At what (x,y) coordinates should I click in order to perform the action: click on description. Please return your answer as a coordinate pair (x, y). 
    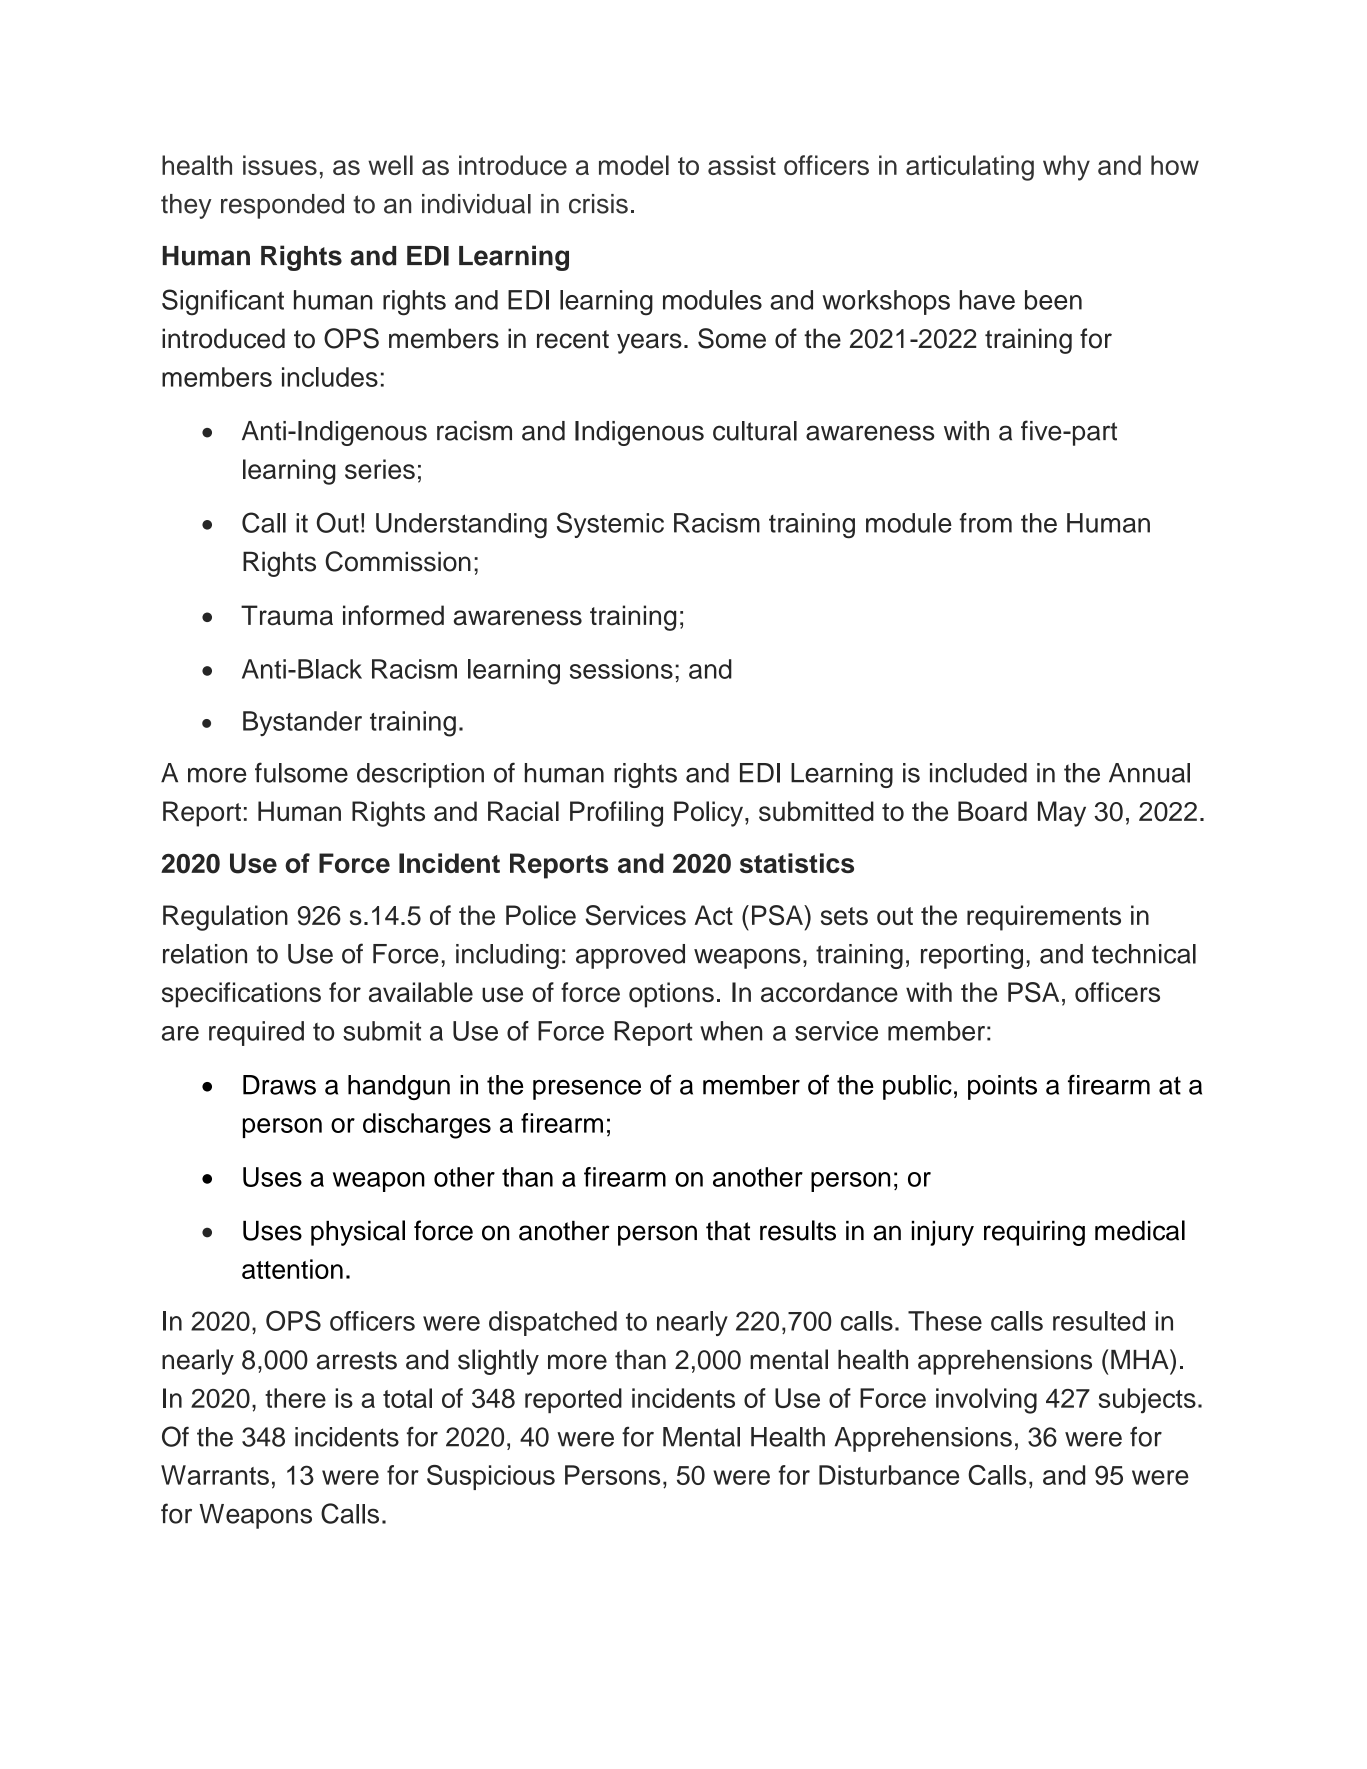
    Looking at the image, I should click on (420, 775).
